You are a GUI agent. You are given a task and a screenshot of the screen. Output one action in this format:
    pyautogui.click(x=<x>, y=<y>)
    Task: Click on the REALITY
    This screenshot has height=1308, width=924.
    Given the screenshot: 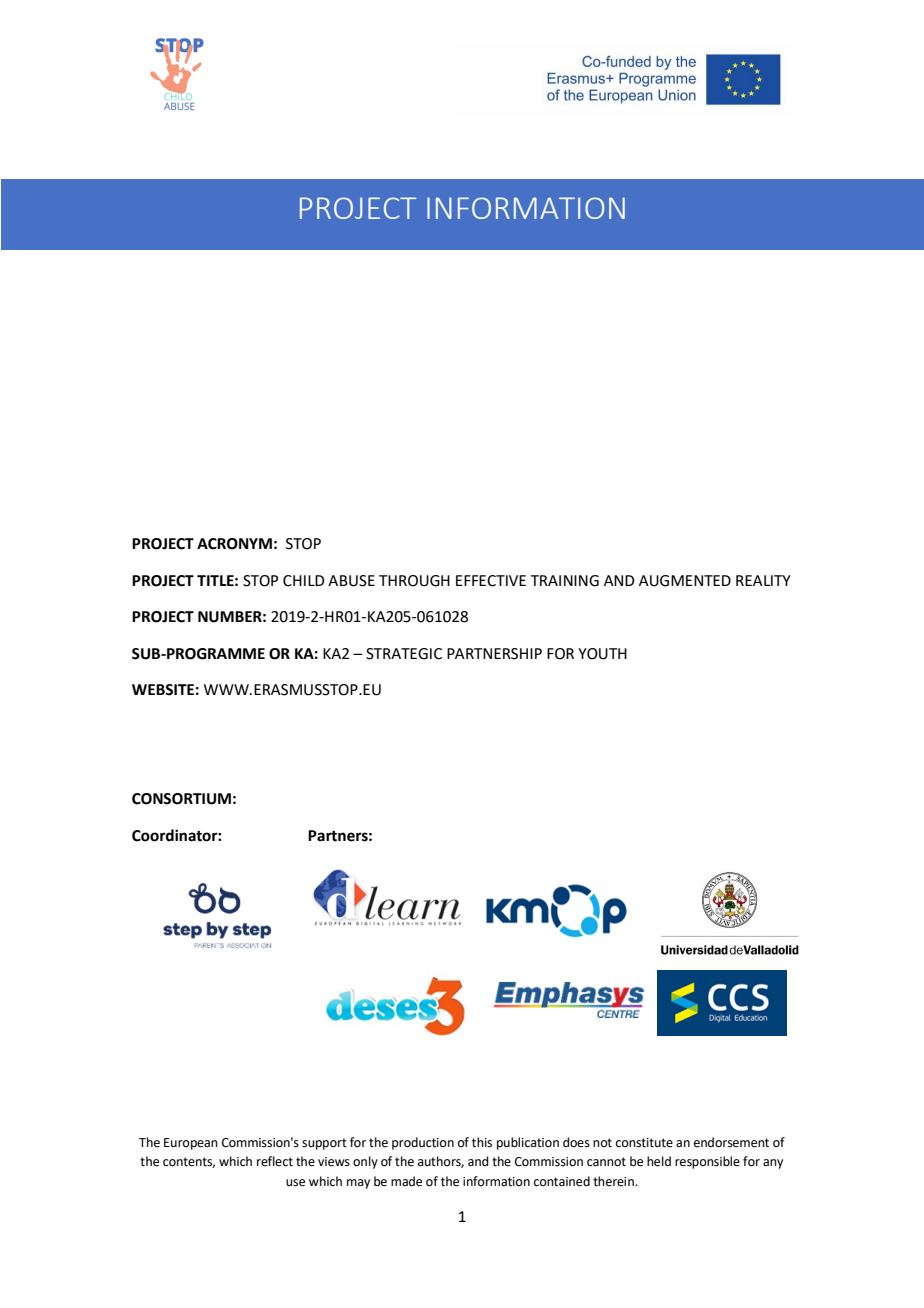 What is the action you would take?
    pyautogui.click(x=763, y=580)
